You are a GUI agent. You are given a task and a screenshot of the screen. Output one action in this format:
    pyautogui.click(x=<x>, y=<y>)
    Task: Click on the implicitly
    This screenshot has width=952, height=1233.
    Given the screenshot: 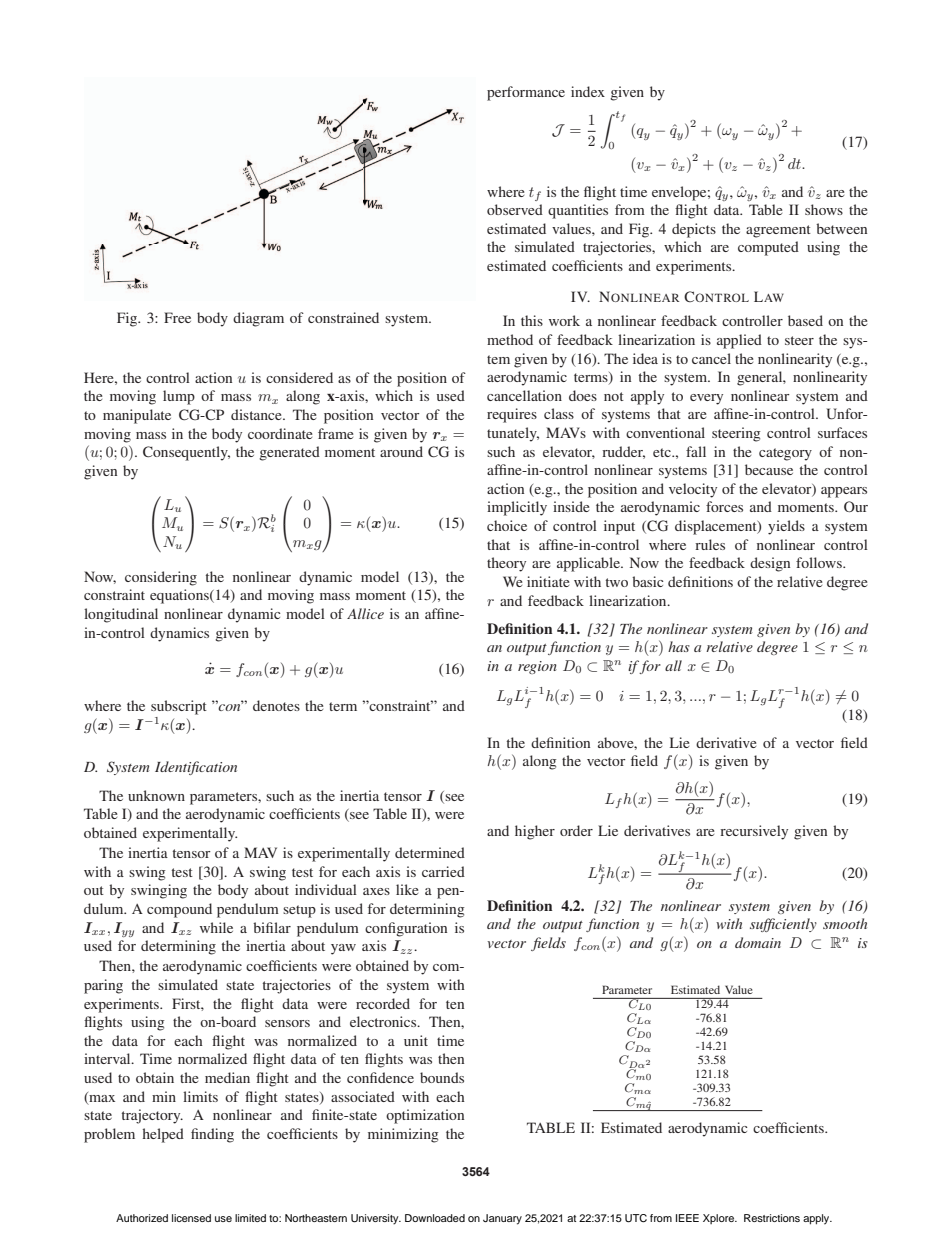 What is the action you would take?
    pyautogui.click(x=517, y=508)
